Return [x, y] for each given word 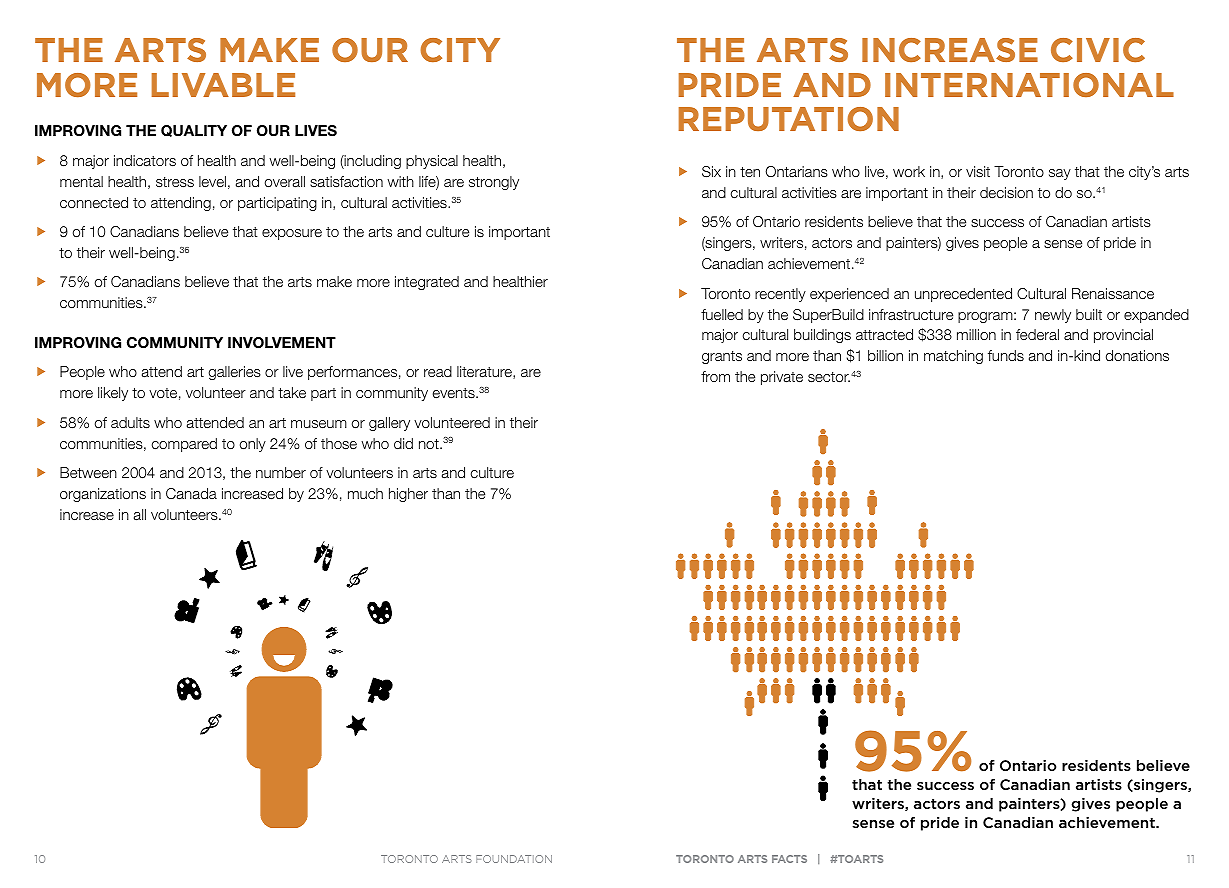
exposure [292, 234]
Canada [191, 493]
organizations [103, 495]
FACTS [789, 859]
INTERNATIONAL [1029, 85]
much [365, 493]
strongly [494, 183]
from [715, 376]
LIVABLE [223, 85]
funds [1006, 355]
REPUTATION [789, 119]
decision [1006, 192]
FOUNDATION [514, 859]
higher [408, 495]
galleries [235, 373]
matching [953, 357]
